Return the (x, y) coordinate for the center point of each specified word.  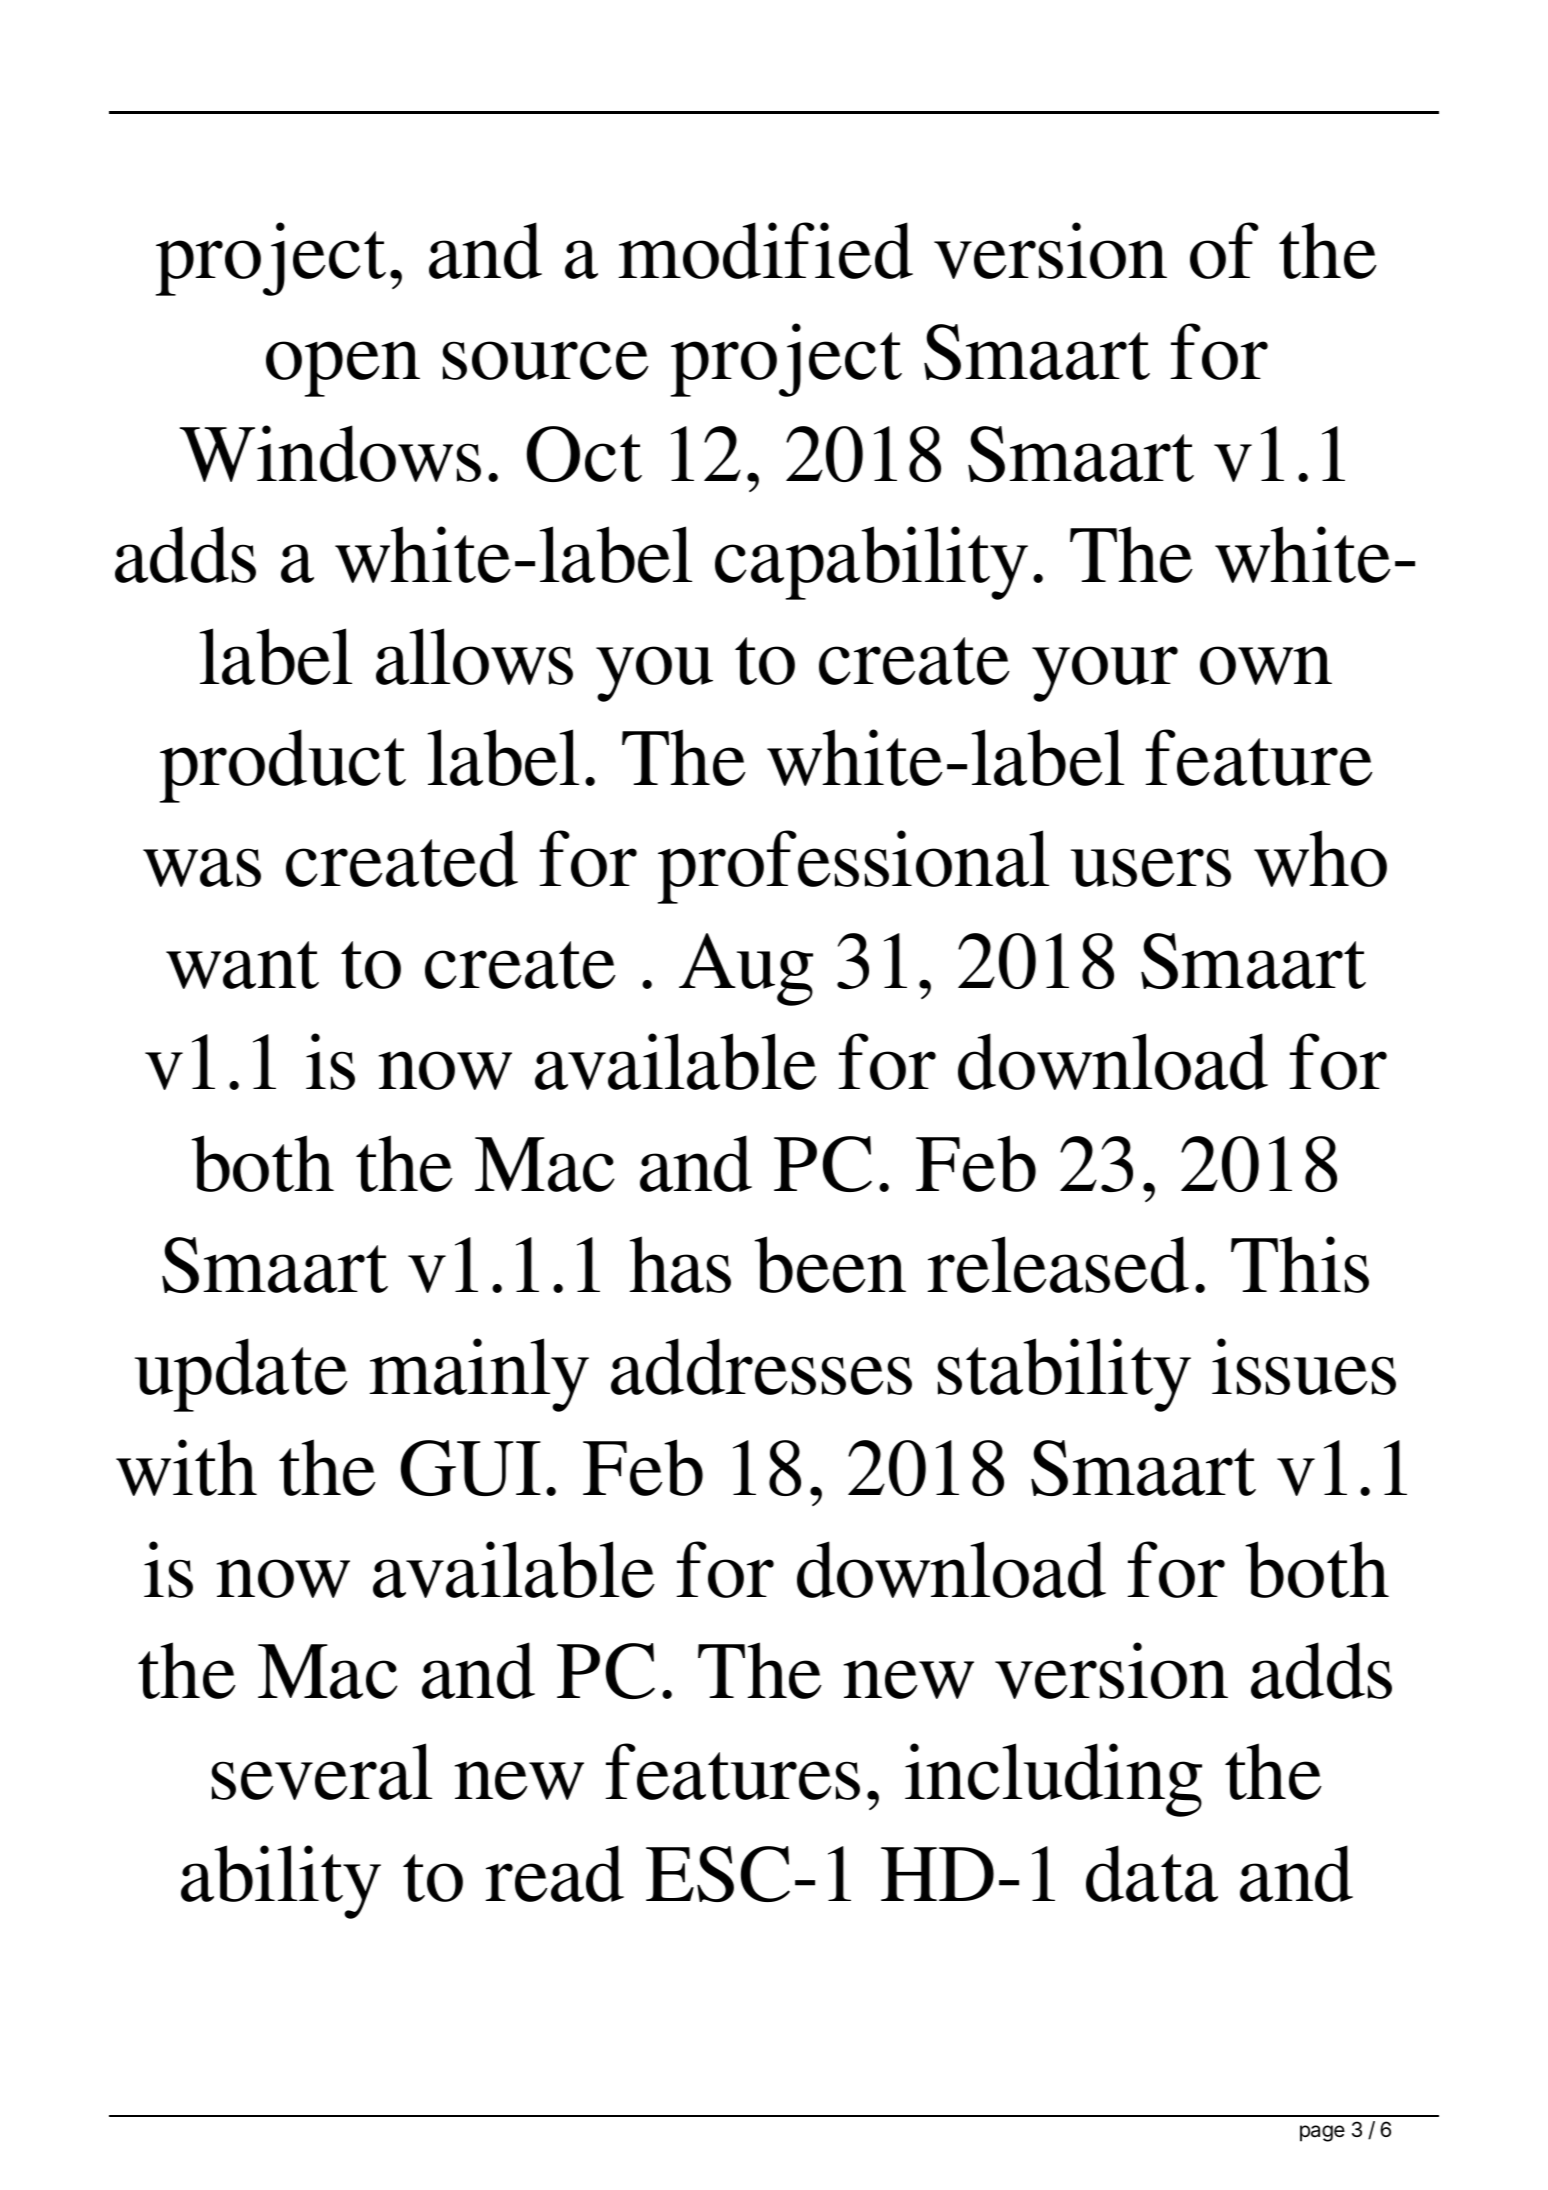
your (1105, 674)
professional (853, 867)
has (680, 1264)
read (555, 1873)
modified (766, 250)
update (241, 1375)
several (322, 1771)
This (1300, 1264)
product (283, 766)
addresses (761, 1366)
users (1151, 867)
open (343, 369)
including (1053, 1780)
